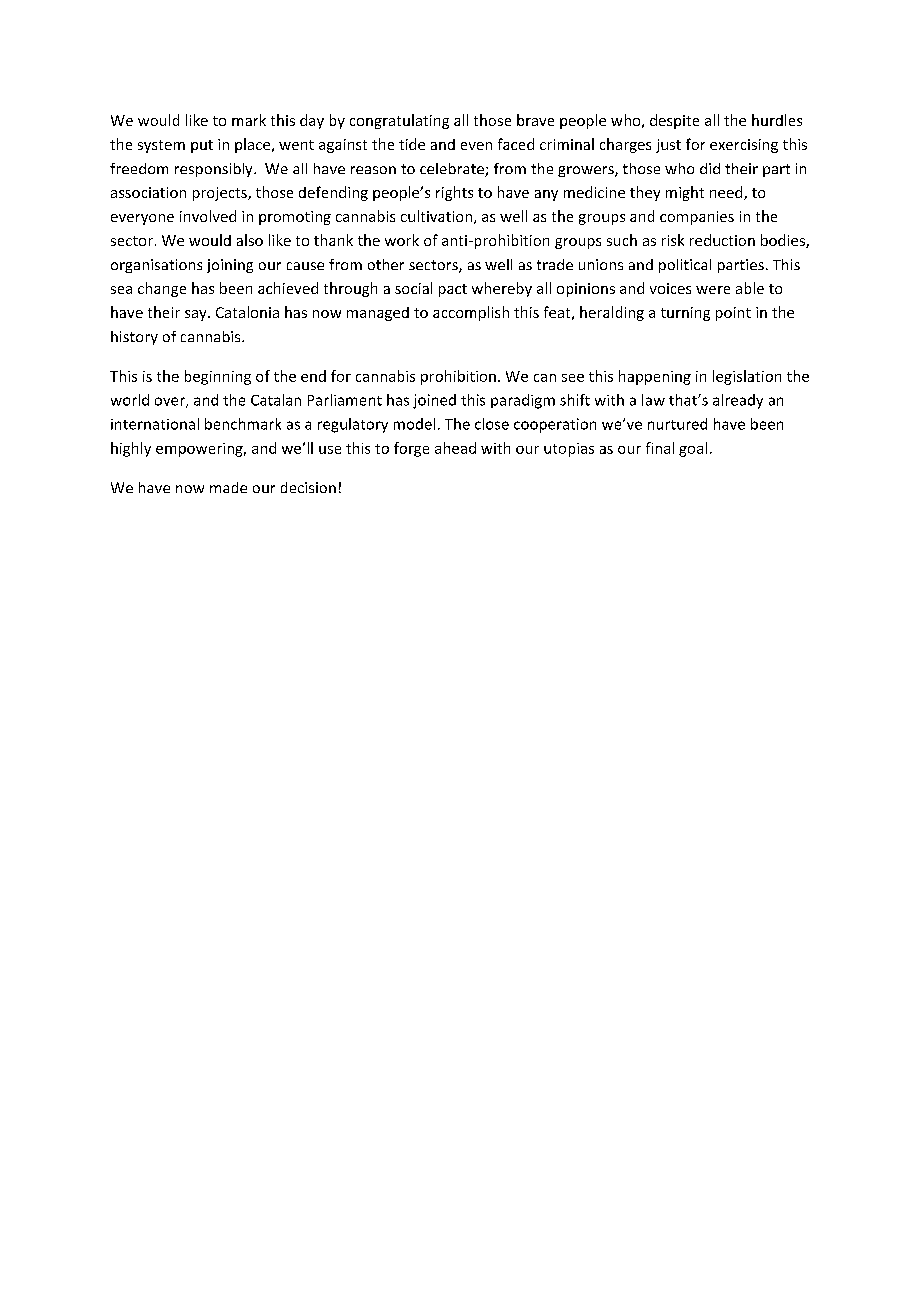  Describe the element at coordinates (221, 194) in the document. I see `projects` at that location.
